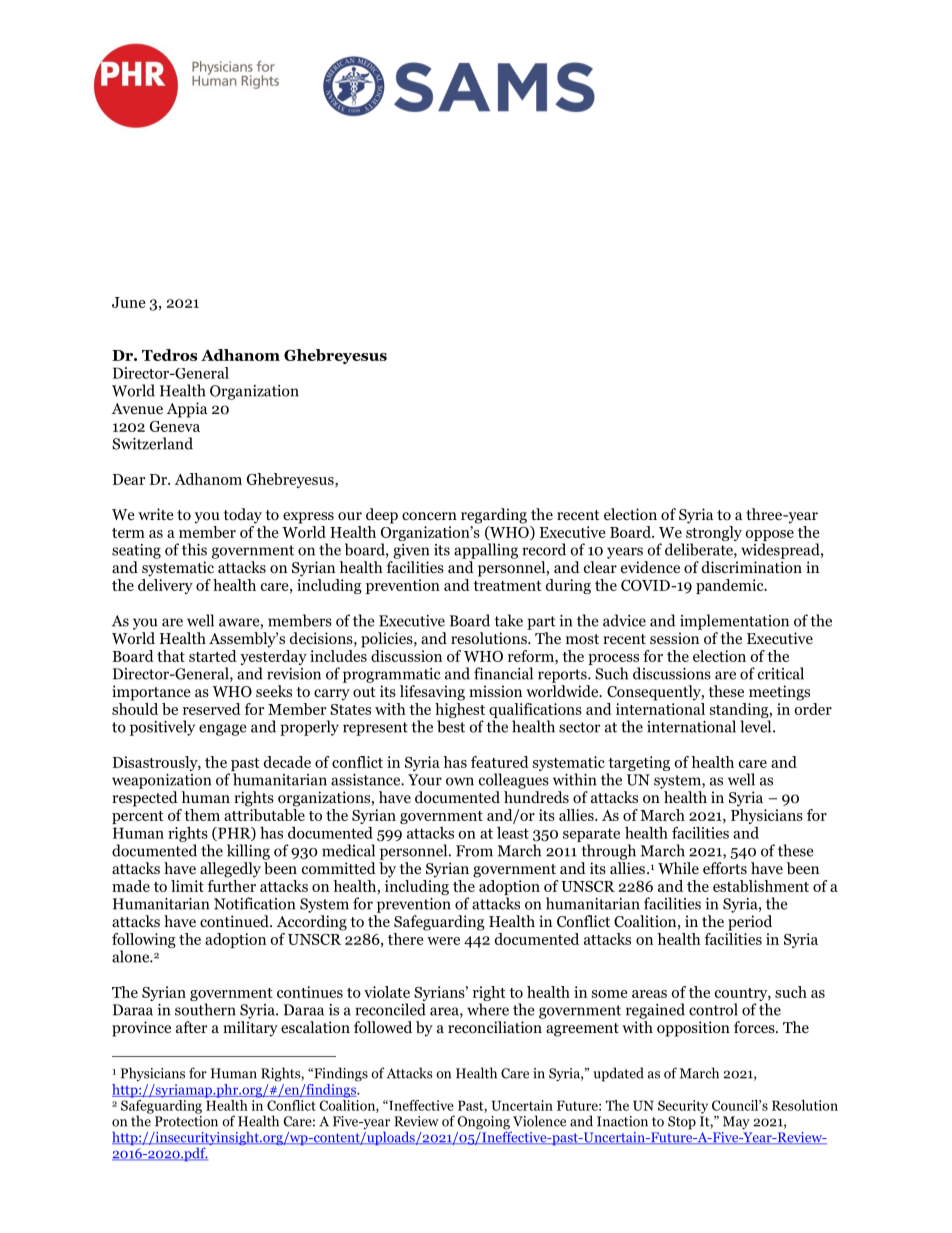 Image resolution: width=952 pixels, height=1233 pixels. Describe the element at coordinates (212, 709) in the screenshot. I see `reserved` at that location.
